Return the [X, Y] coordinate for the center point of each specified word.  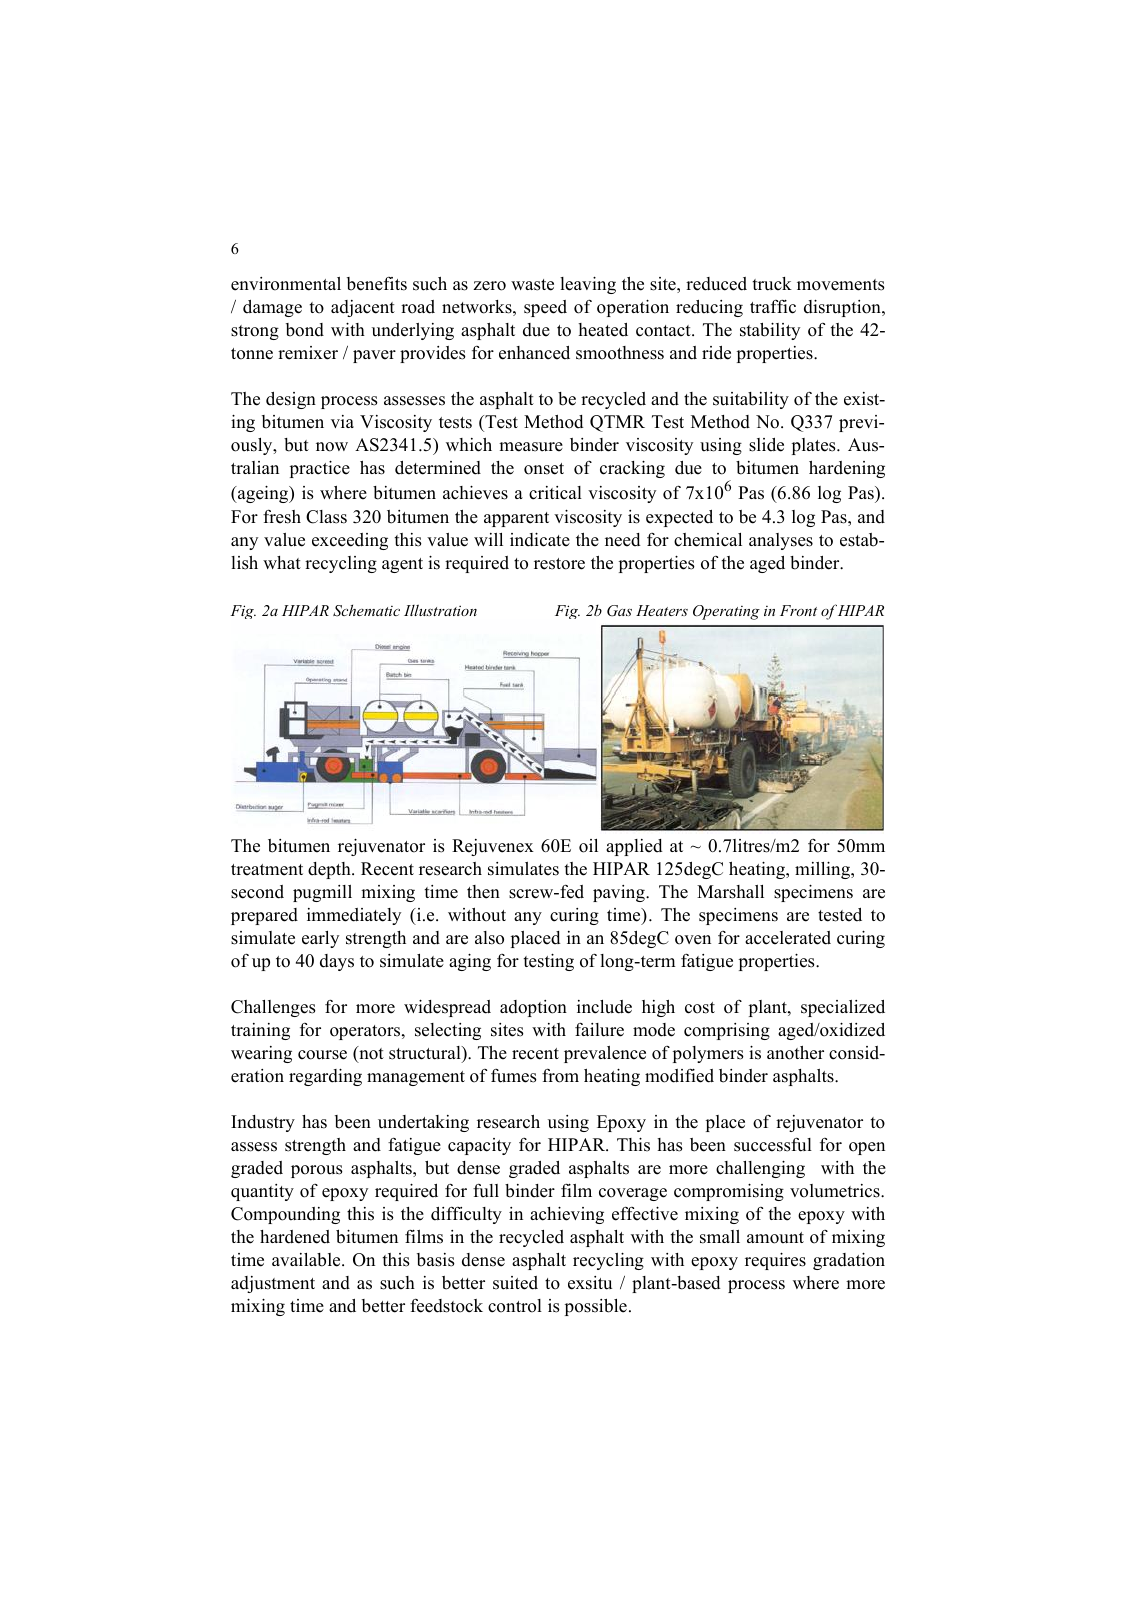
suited [515, 1283]
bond [305, 330]
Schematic [366, 610]
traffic [773, 306]
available [307, 1260]
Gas [619, 611]
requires [775, 1261]
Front [798, 610]
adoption [533, 1008]
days [337, 962]
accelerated [788, 938]
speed [545, 308]
